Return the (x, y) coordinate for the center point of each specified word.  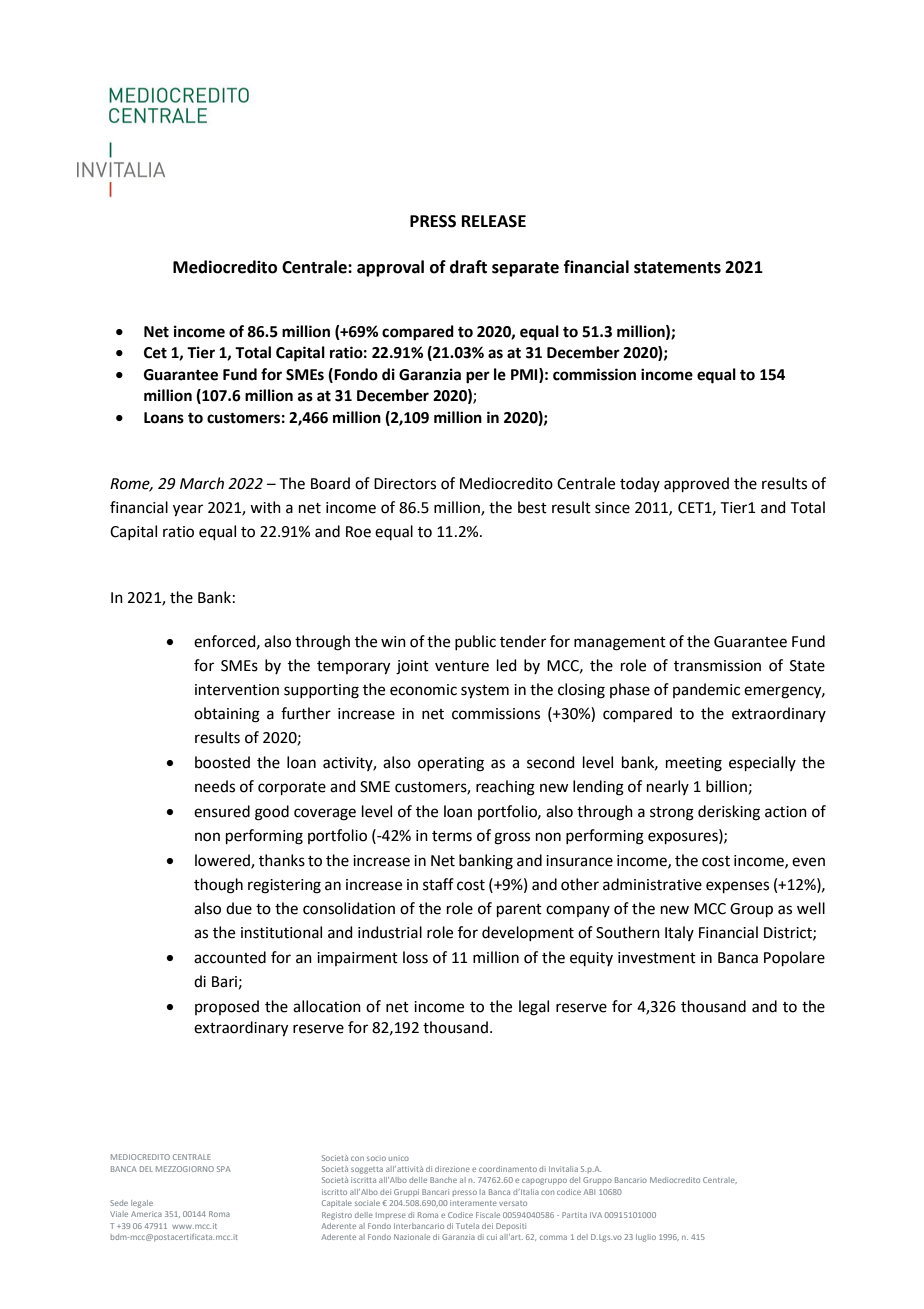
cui (492, 1237)
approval (390, 268)
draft (468, 267)
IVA (596, 1215)
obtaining (227, 715)
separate (525, 269)
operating (451, 764)
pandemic (706, 690)
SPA (224, 1169)
